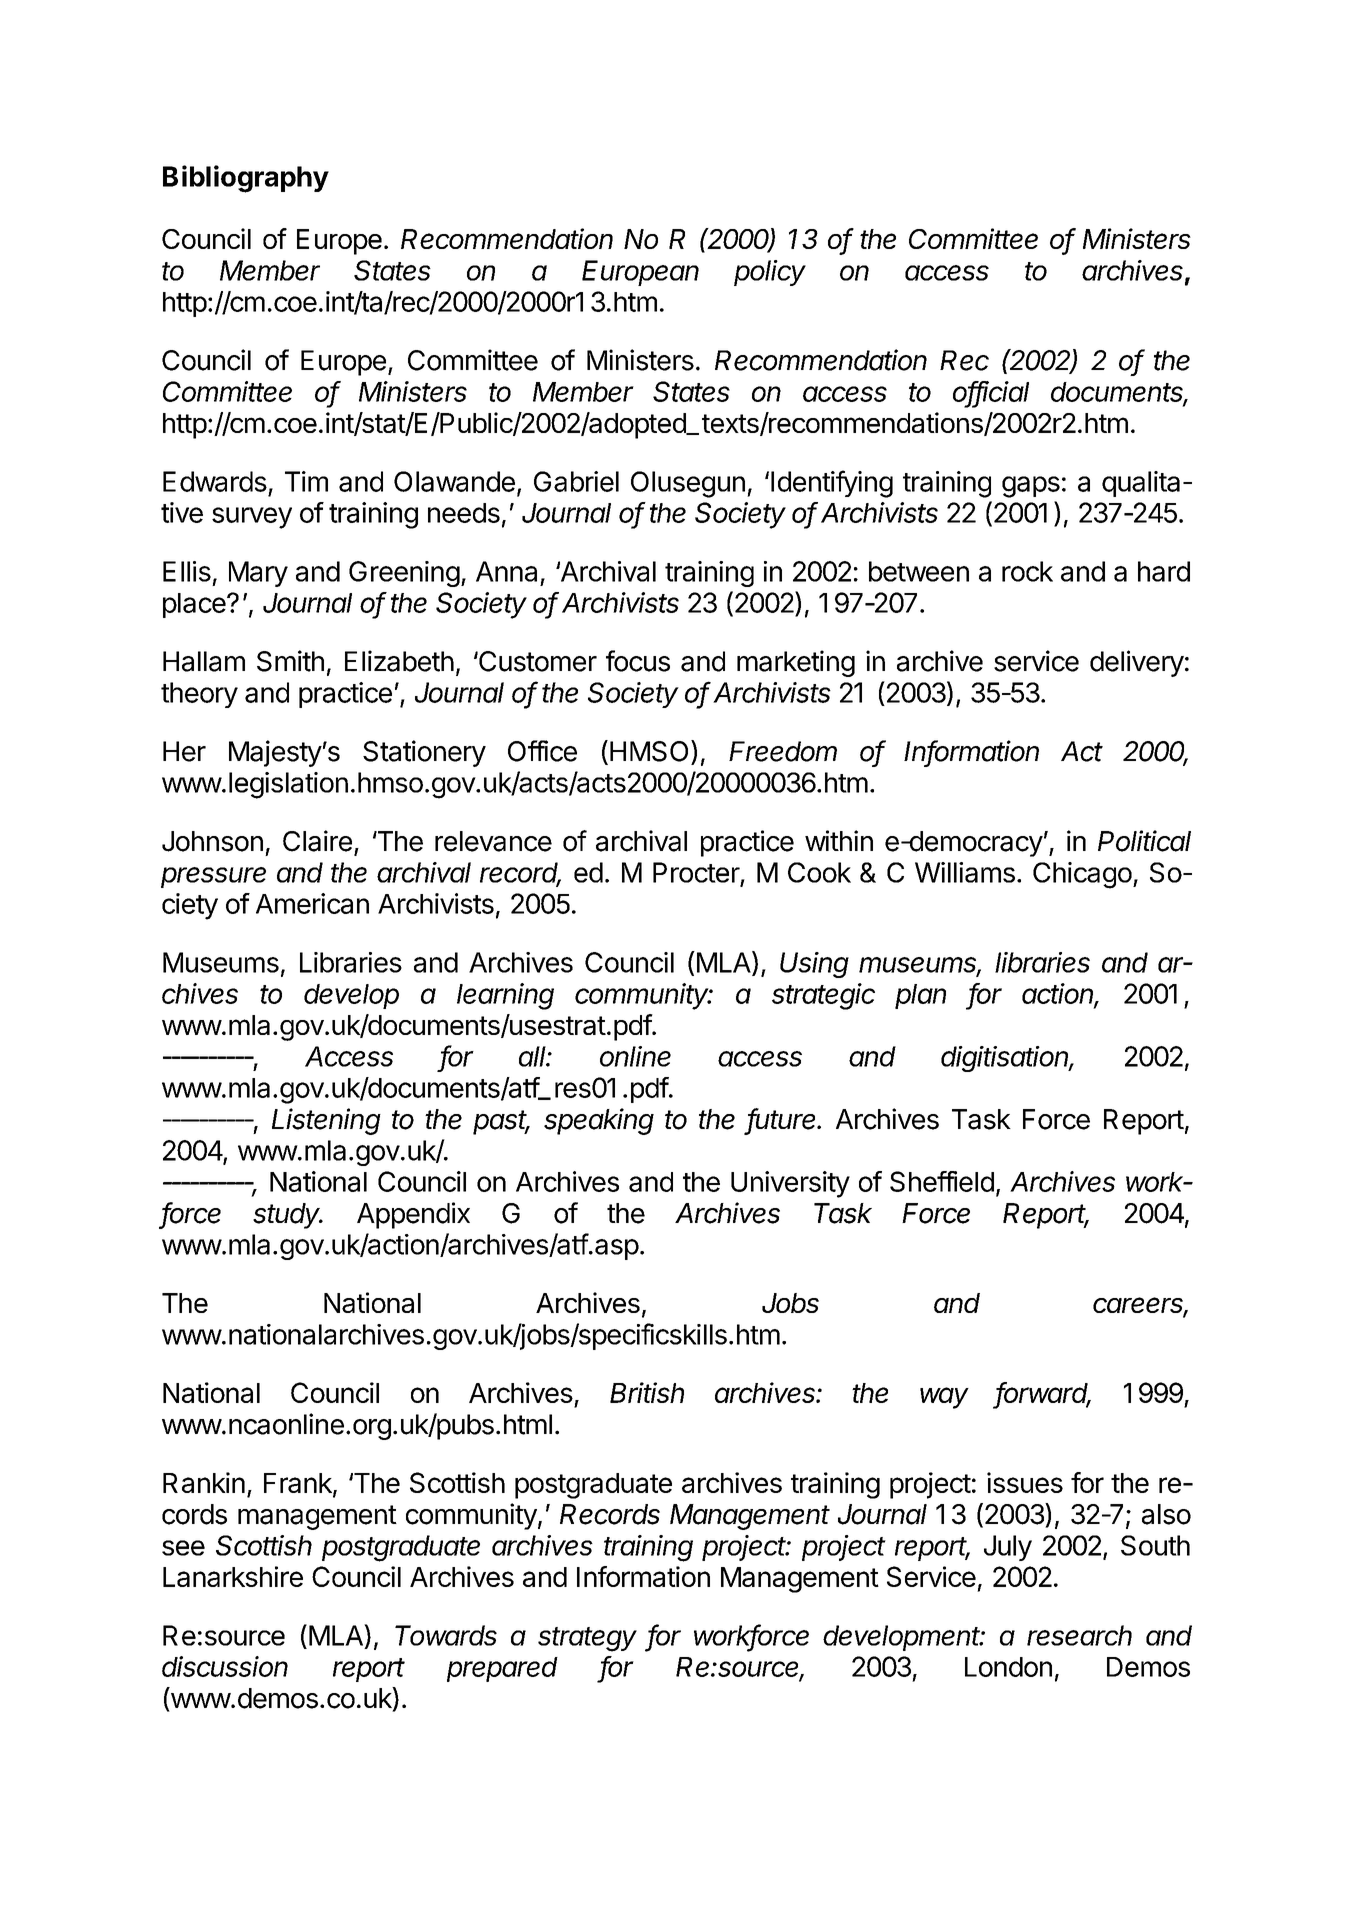 The height and width of the document is (1912, 1351). I want to click on Procter, so click(696, 872).
